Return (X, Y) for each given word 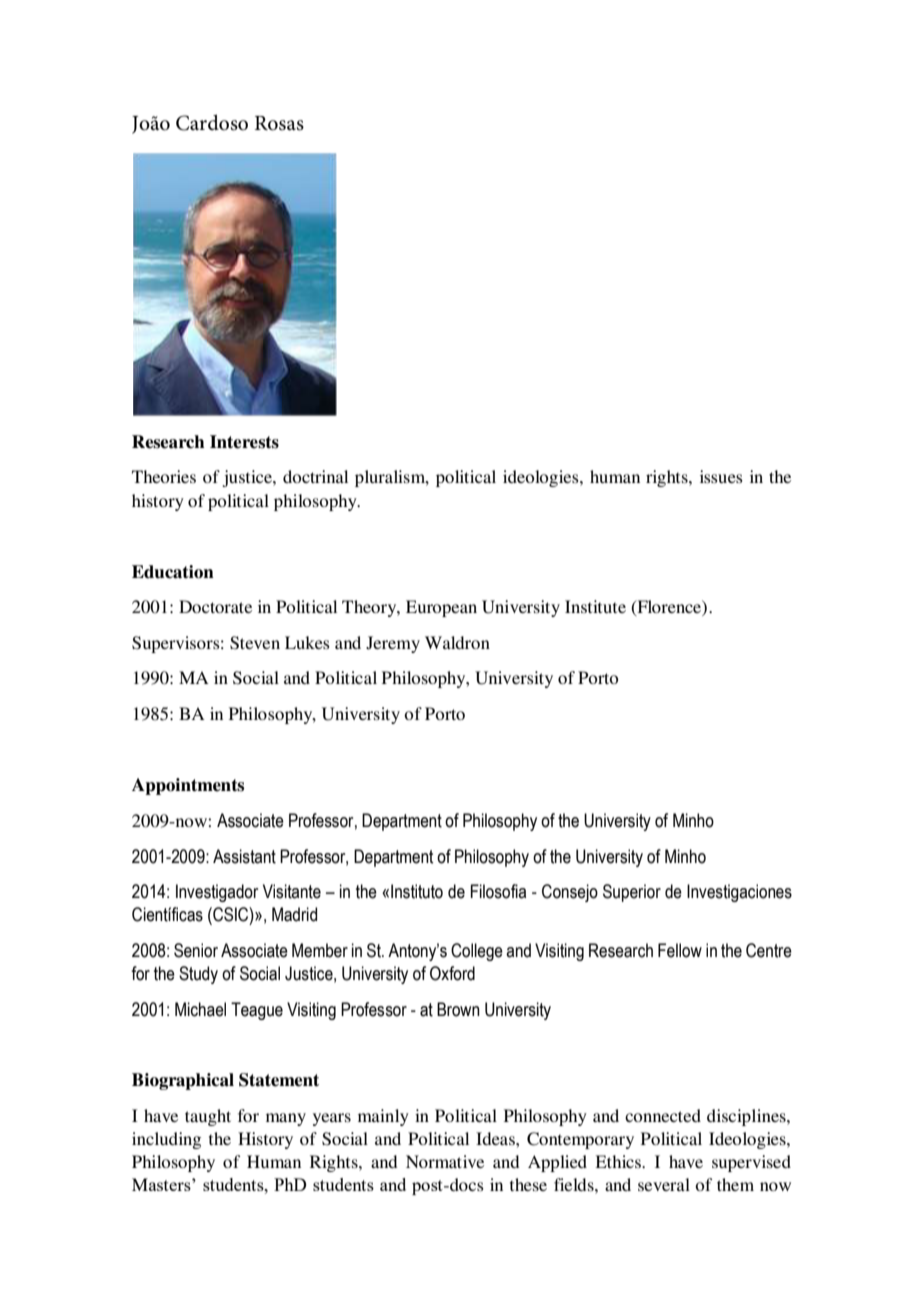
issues (721, 476)
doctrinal (315, 476)
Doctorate (215, 606)
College (477, 952)
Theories (164, 476)
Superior (632, 893)
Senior (196, 950)
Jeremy (393, 644)
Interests (244, 442)
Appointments (188, 786)
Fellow (680, 950)
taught (208, 1117)
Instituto (417, 891)
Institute (595, 606)
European (441, 608)
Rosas (279, 123)
